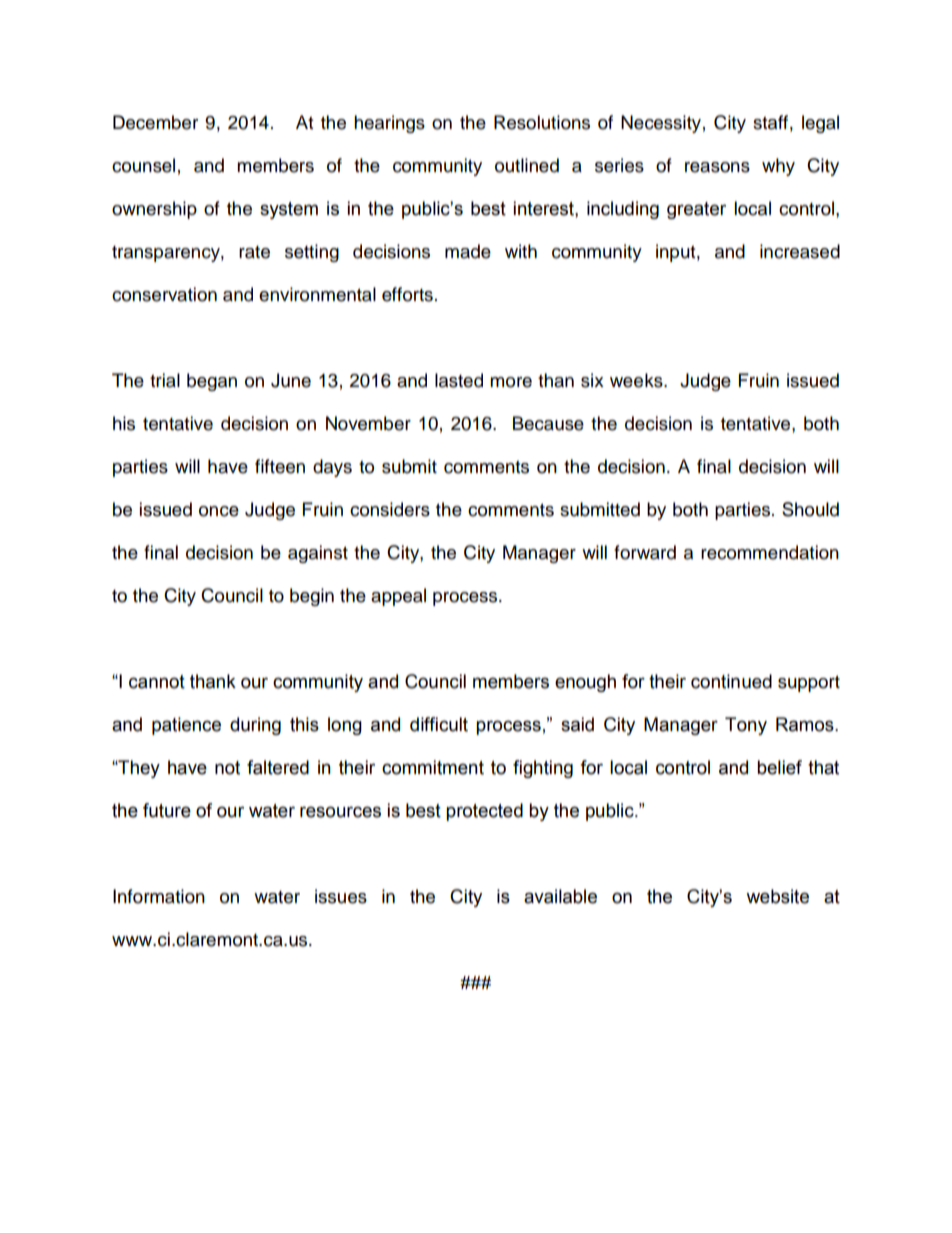 The height and width of the page is (1233, 952). I want to click on available, so click(560, 896).
